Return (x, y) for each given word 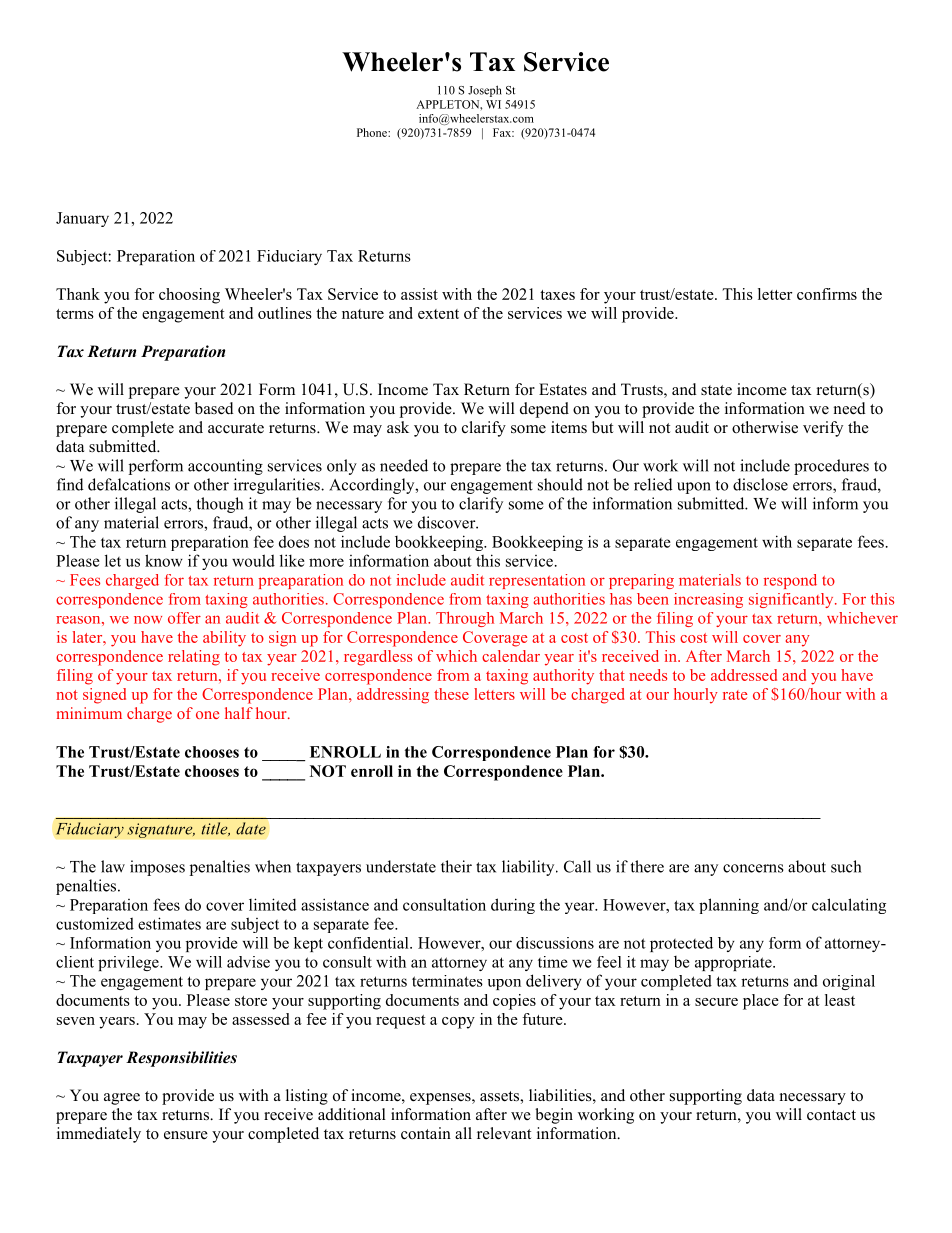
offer (184, 618)
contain (426, 1133)
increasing (708, 600)
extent (438, 314)
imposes (157, 868)
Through (465, 619)
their (456, 866)
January (82, 219)
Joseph (485, 91)
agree (122, 1099)
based (214, 408)
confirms (827, 294)
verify (823, 429)
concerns (753, 868)
